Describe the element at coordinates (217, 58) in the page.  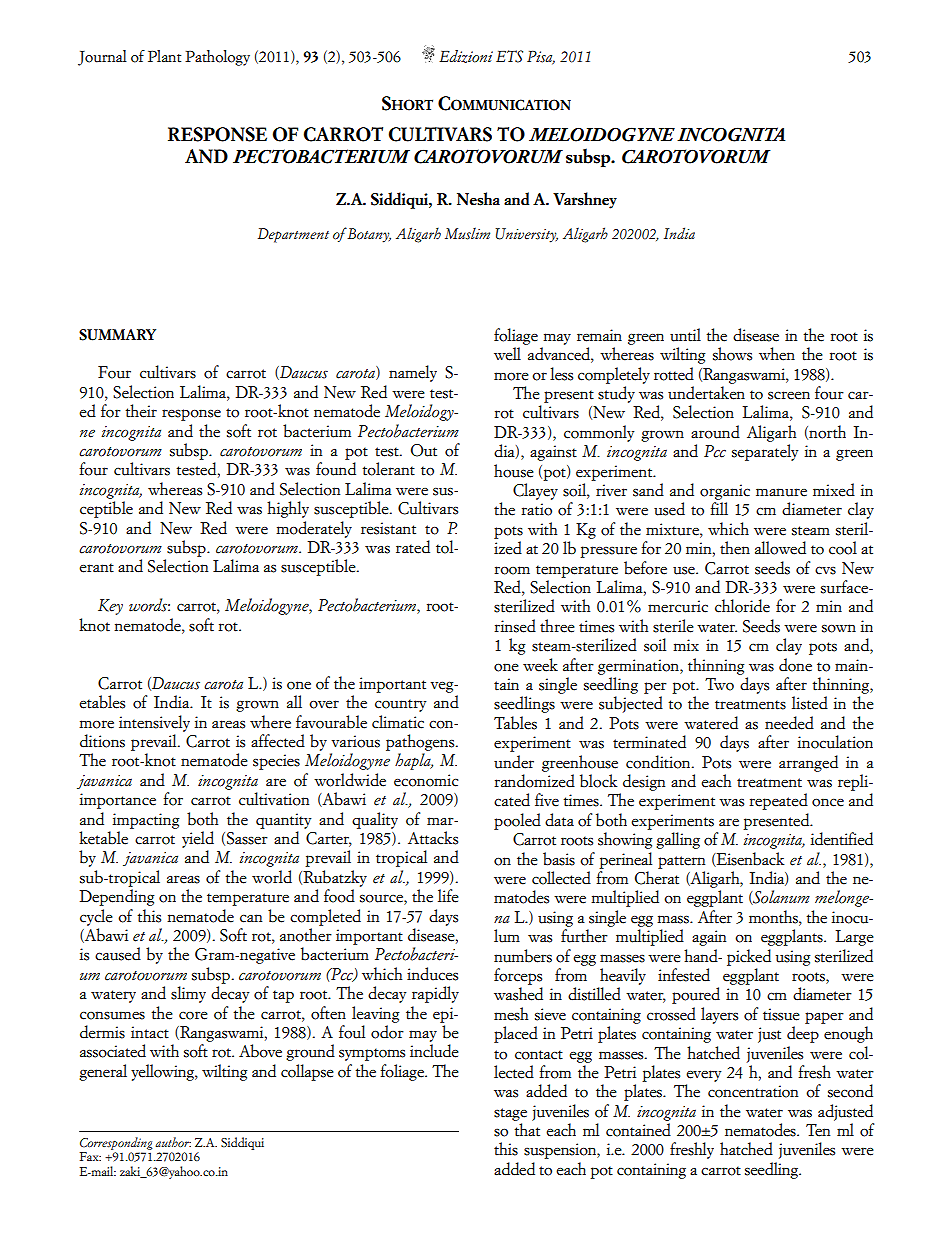
I see `Pathology` at that location.
